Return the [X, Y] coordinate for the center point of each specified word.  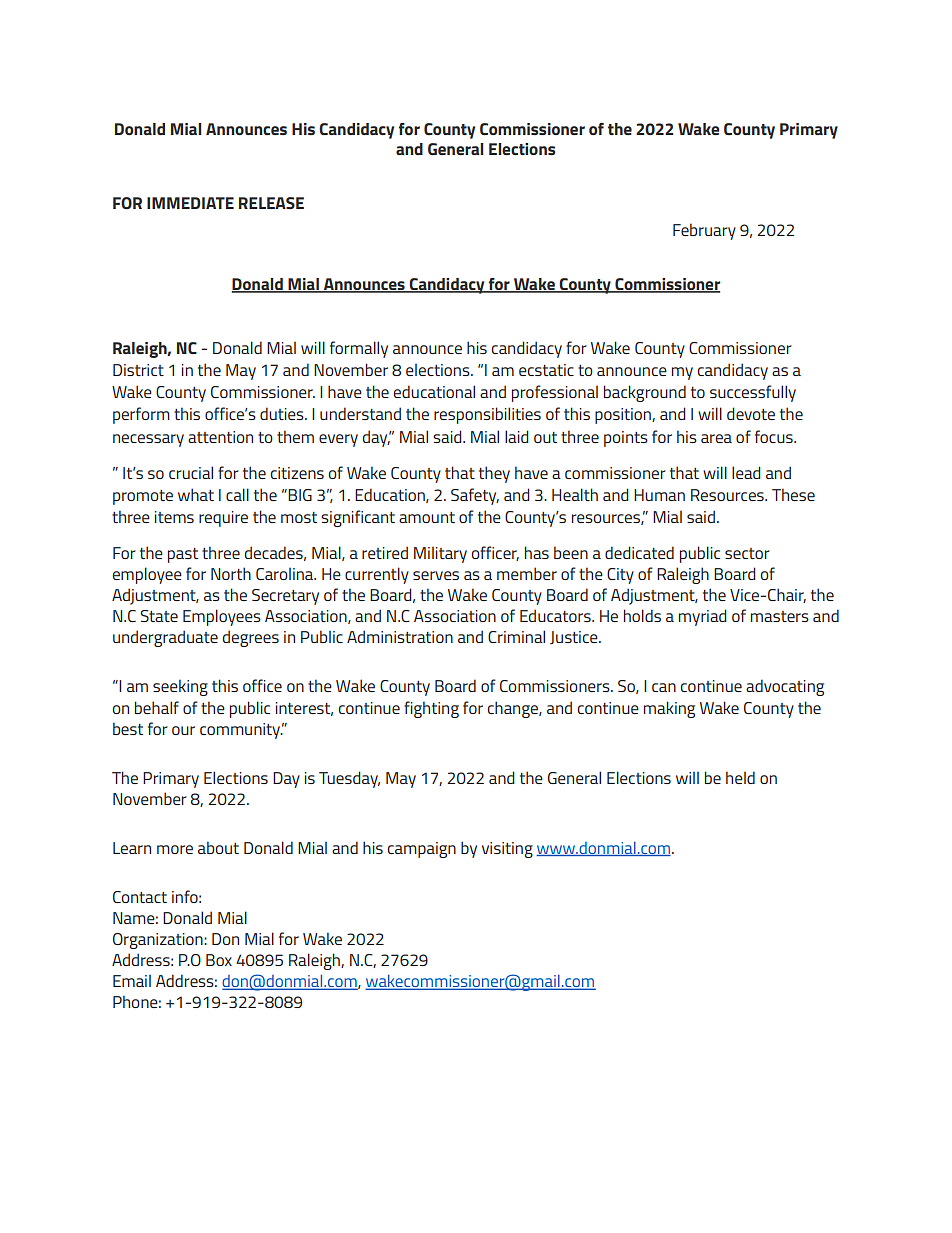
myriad [703, 617]
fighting [431, 709]
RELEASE [271, 203]
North [231, 573]
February [704, 231]
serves [436, 575]
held [740, 777]
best [128, 728]
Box [219, 960]
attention [220, 437]
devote [751, 413]
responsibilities [487, 415]
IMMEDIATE [190, 203]
